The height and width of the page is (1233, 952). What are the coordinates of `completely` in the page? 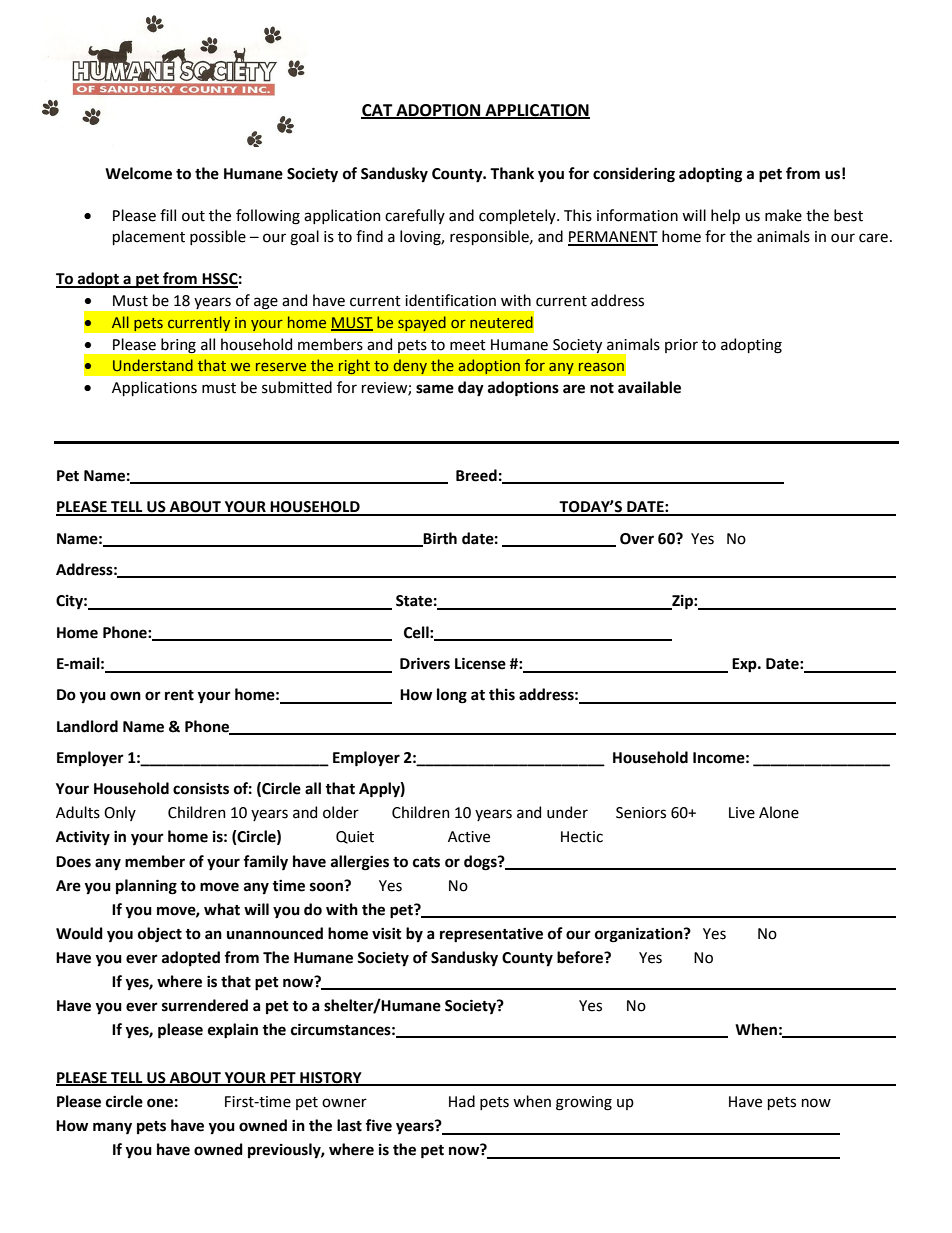 It's located at (518, 216).
